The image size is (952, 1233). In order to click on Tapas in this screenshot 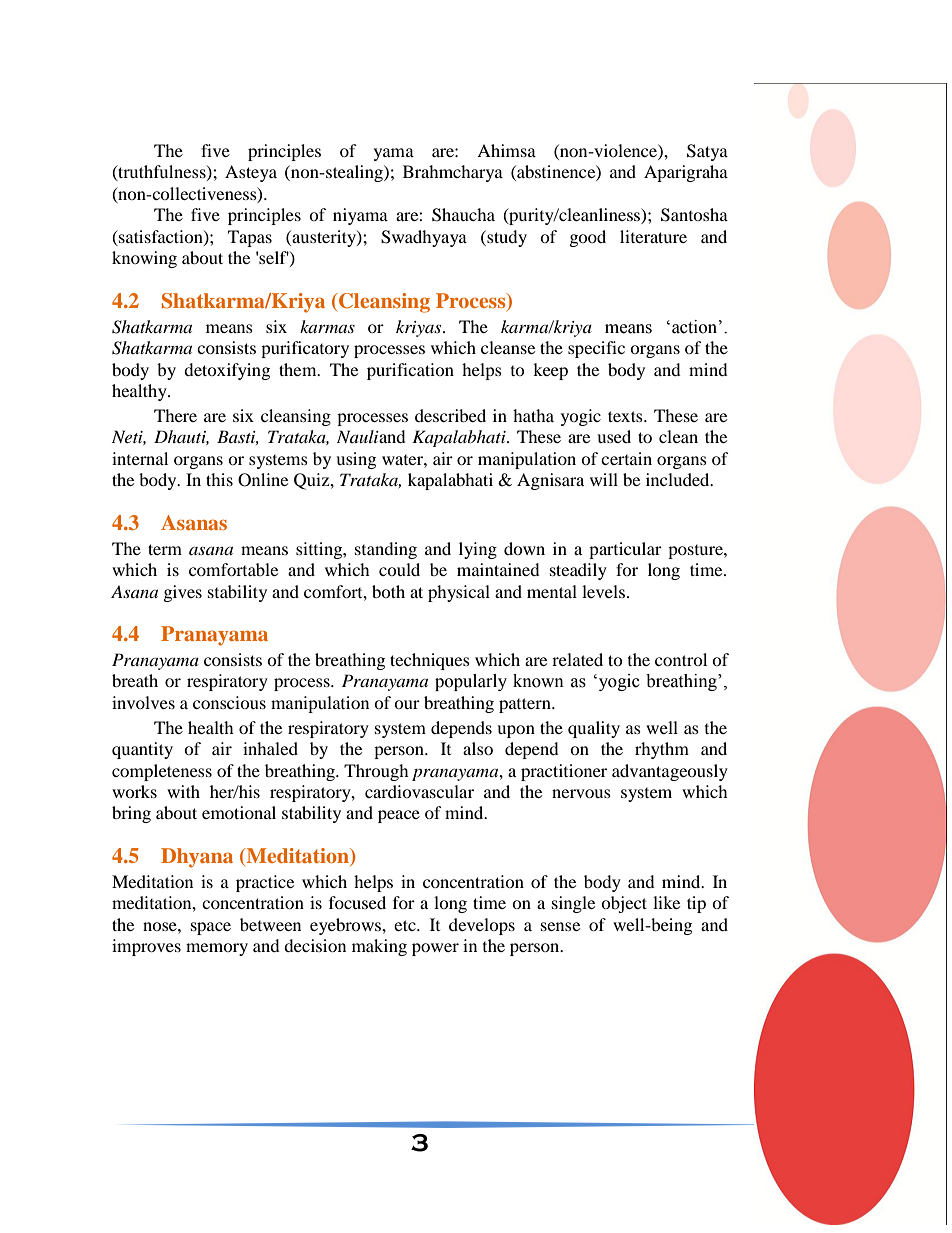, I will do `click(250, 238)`.
